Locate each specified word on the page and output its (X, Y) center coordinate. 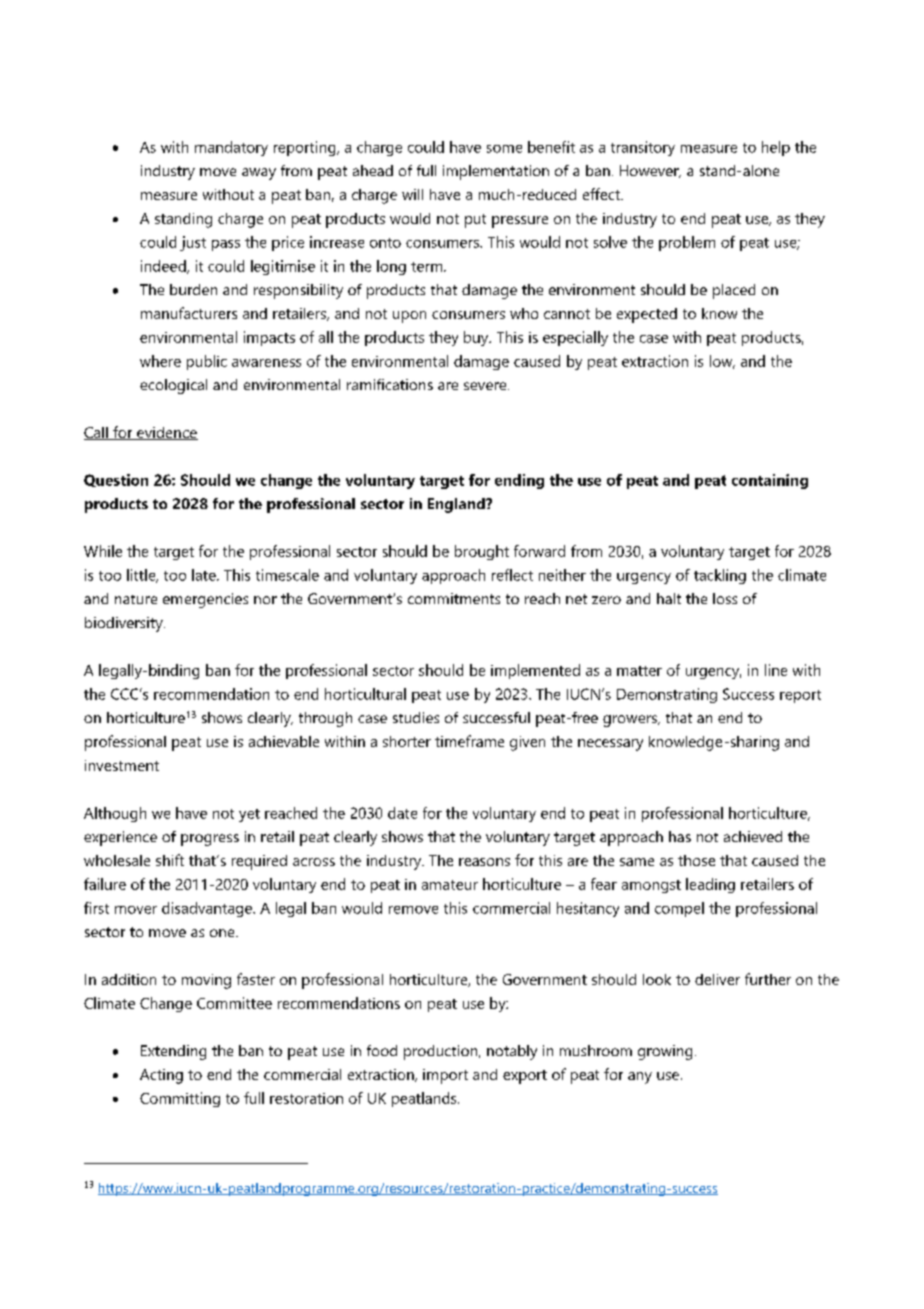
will (412, 194)
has (680, 836)
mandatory (231, 148)
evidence (166, 433)
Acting (161, 1076)
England (457, 505)
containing (770, 481)
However (650, 171)
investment (122, 765)
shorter (407, 741)
